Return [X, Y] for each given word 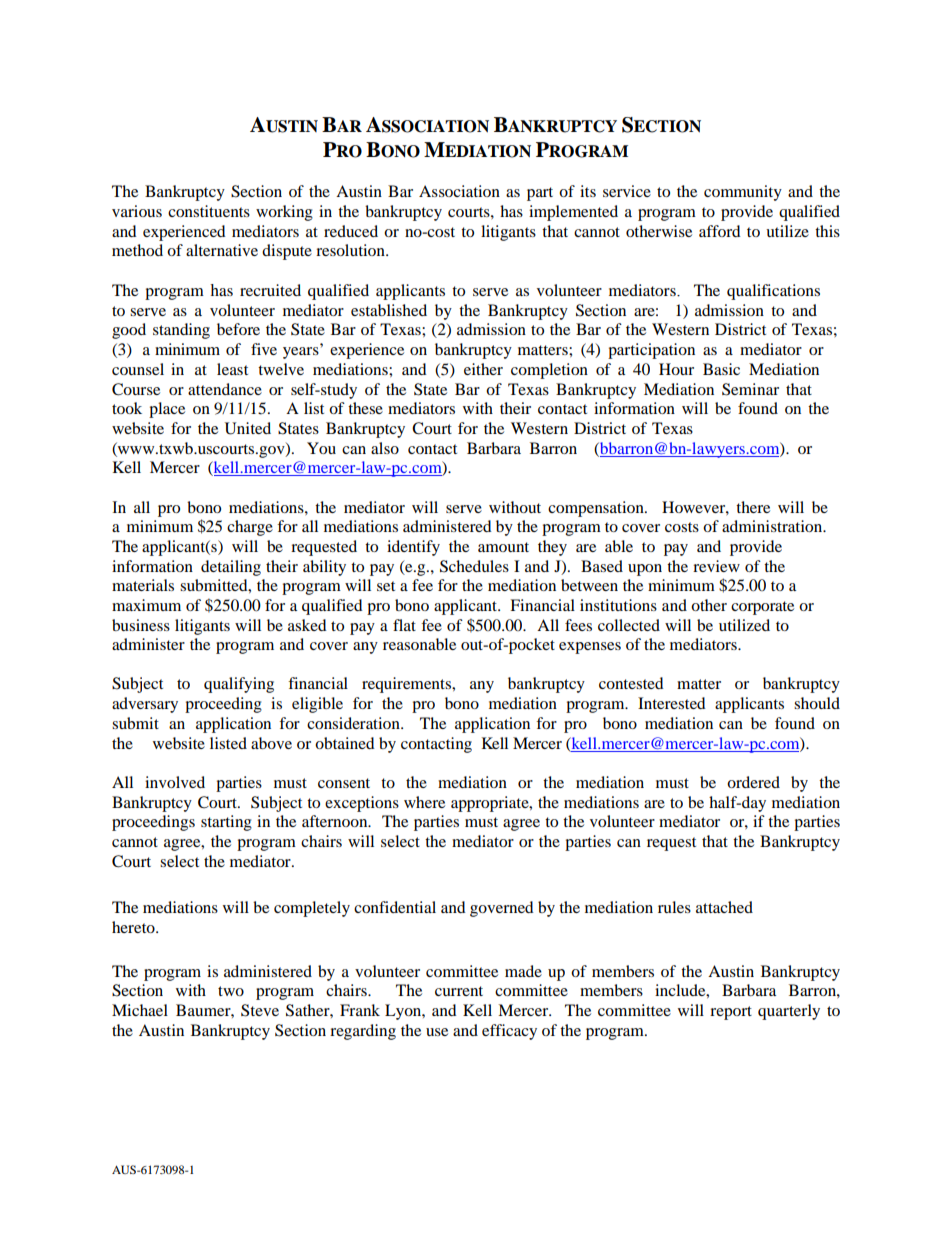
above [271, 743]
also [385, 448]
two [231, 991]
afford [720, 231]
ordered [753, 782]
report [731, 1013]
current [459, 991]
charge [250, 528]
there [753, 507]
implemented [573, 213]
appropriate [491, 804]
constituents [209, 211]
